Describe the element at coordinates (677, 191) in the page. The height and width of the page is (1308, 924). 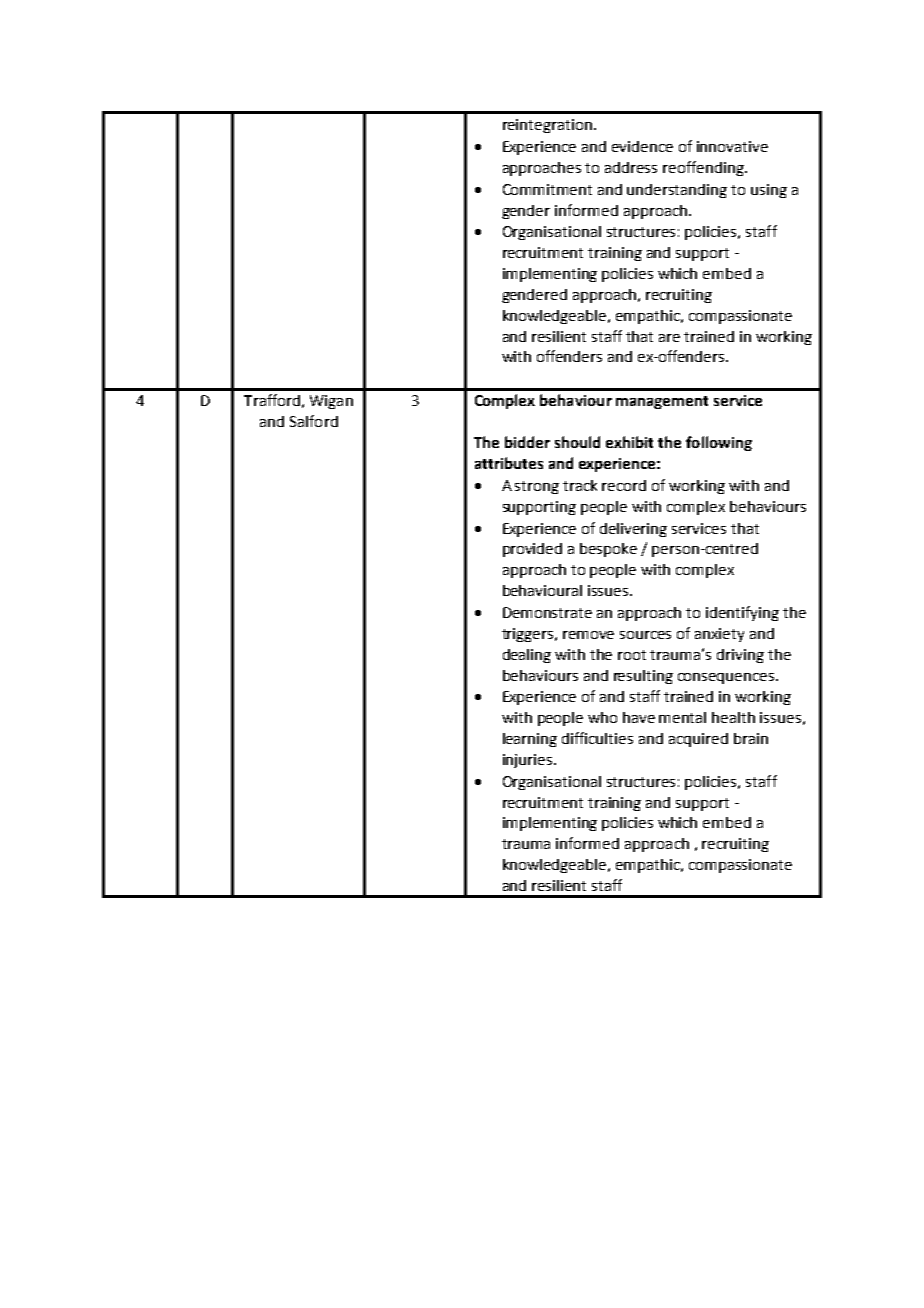
I see `understanding` at that location.
